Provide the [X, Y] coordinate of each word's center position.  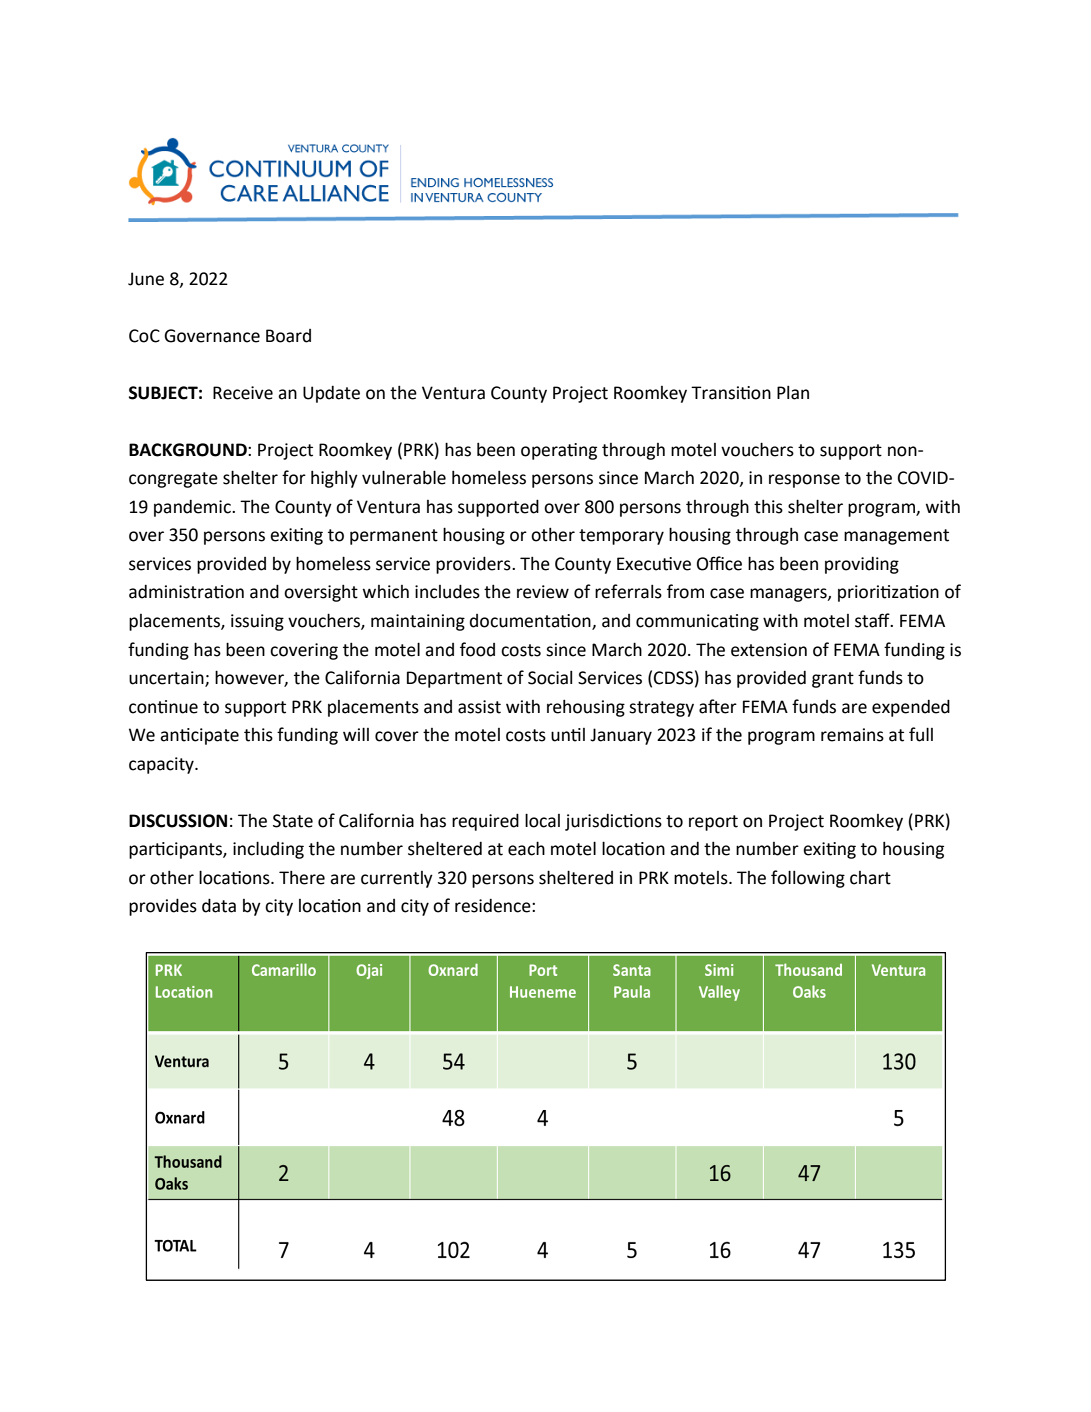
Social [550, 678]
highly [334, 479]
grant [833, 680]
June [146, 279]
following [808, 879]
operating [559, 451]
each [526, 848]
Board [288, 336]
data [219, 905]
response [804, 481]
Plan [793, 393]
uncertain [167, 679]
